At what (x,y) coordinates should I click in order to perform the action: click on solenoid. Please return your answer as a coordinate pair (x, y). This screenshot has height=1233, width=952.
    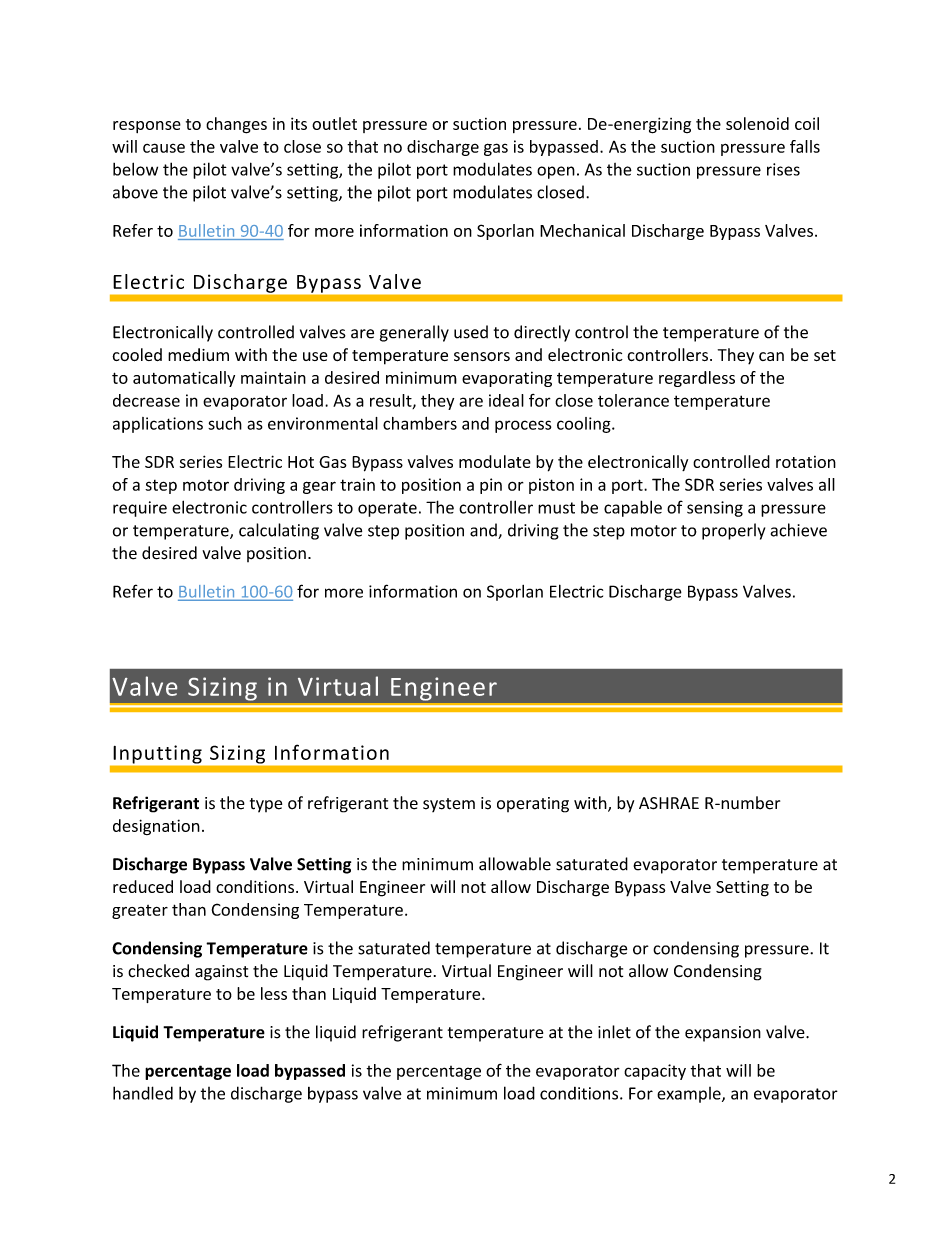
    Looking at the image, I should click on (757, 123).
